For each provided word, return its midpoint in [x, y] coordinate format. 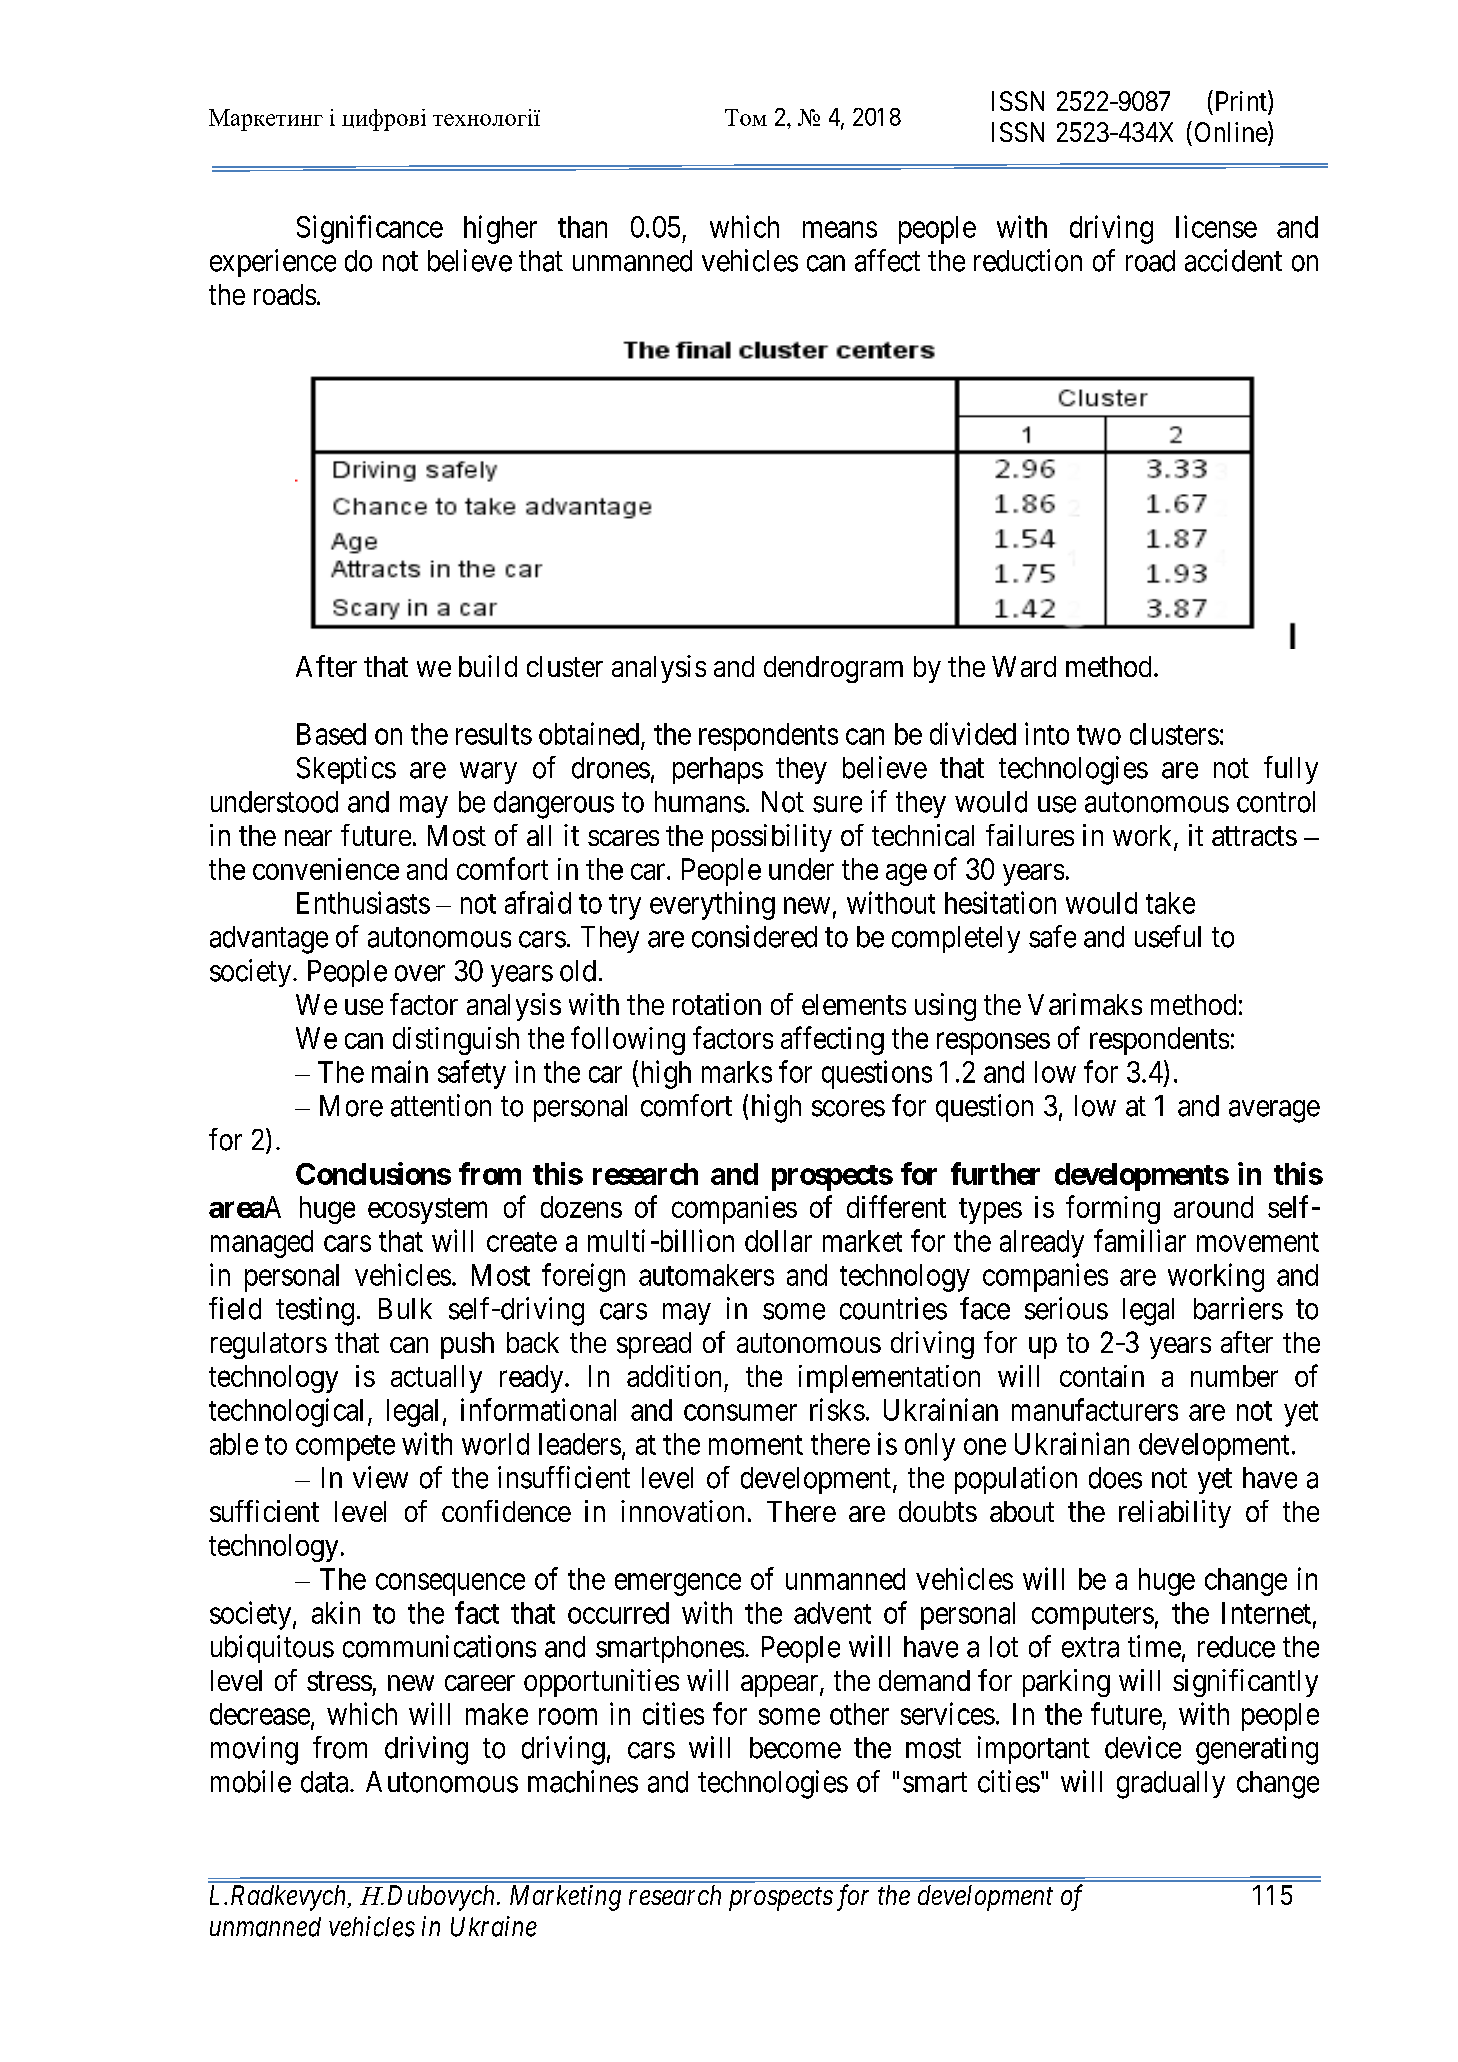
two [1099, 735]
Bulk [405, 1308]
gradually [1171, 1785]
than [582, 227]
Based [331, 734]
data [326, 1782]
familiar [1140, 1240]
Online [1232, 133]
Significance [370, 229]
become [795, 1748]
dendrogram [833, 669]
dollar [778, 1241]
